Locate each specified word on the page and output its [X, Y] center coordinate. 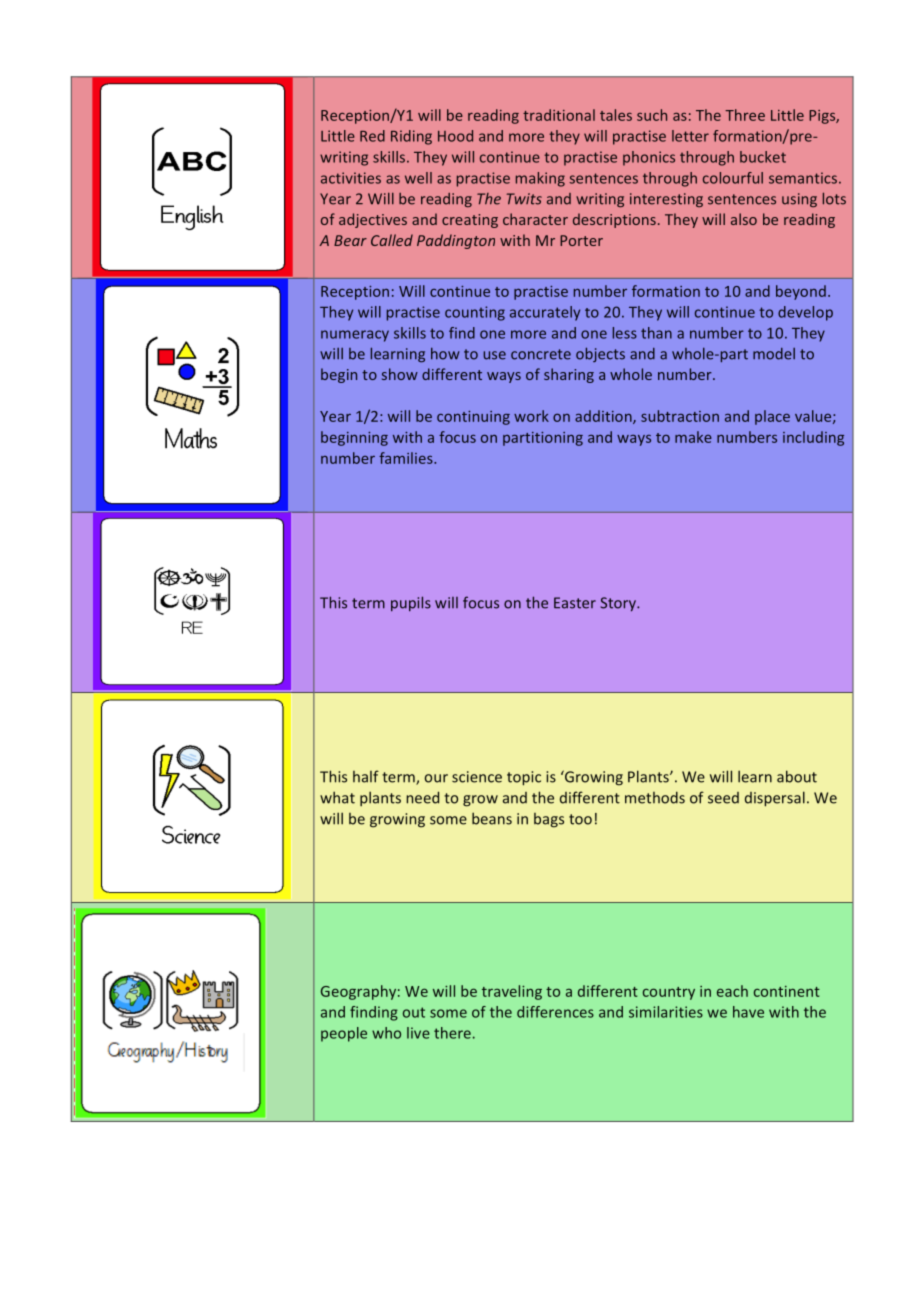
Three [745, 115]
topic [524, 778]
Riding [411, 137]
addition [604, 417]
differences [555, 1012]
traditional [559, 115]
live [418, 1033]
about [797, 776]
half [366, 776]
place [772, 417]
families [407, 458]
